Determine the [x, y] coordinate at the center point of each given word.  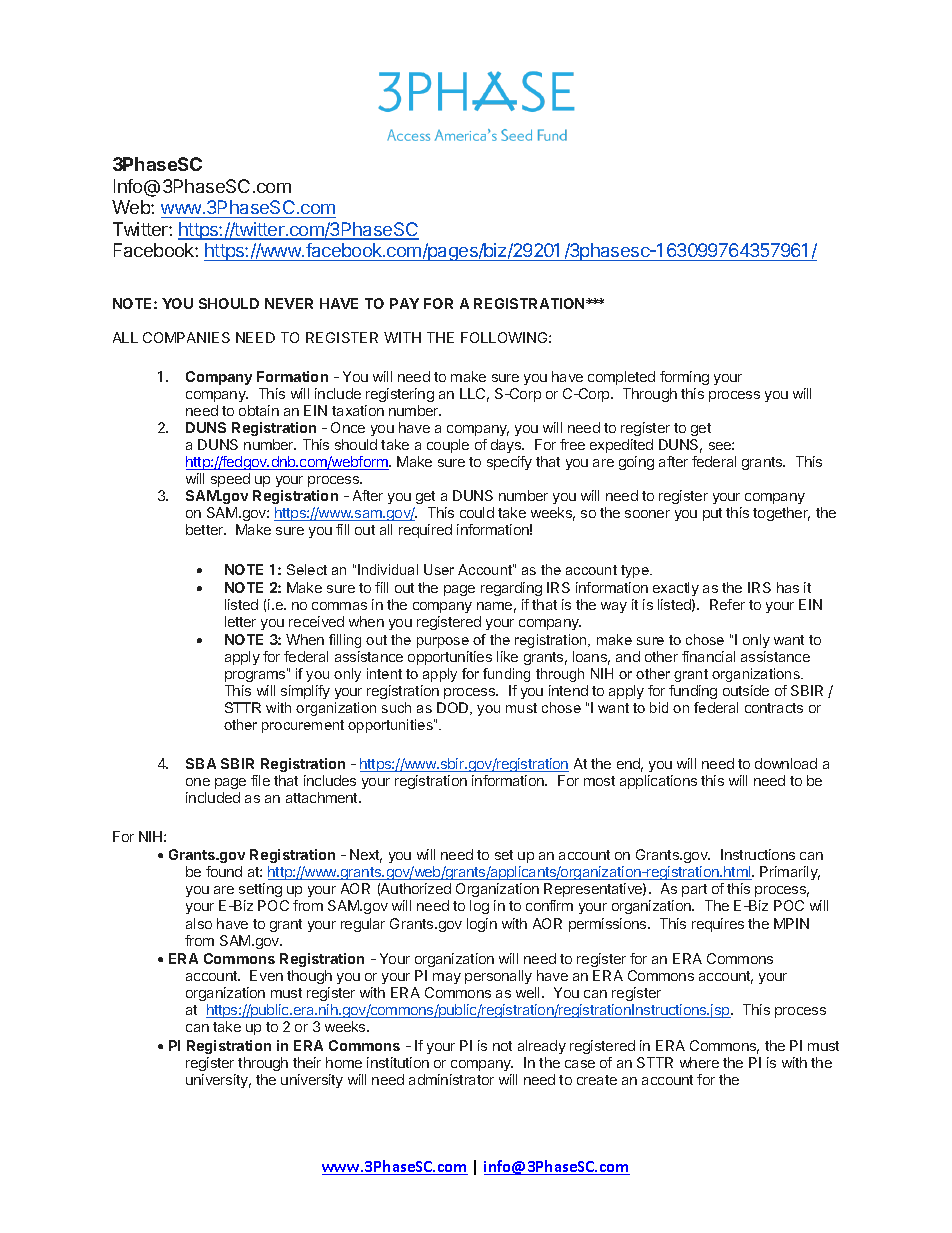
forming [684, 378]
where [699, 1062]
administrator [451, 1079]
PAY [404, 303]
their [307, 1062]
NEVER [289, 303]
